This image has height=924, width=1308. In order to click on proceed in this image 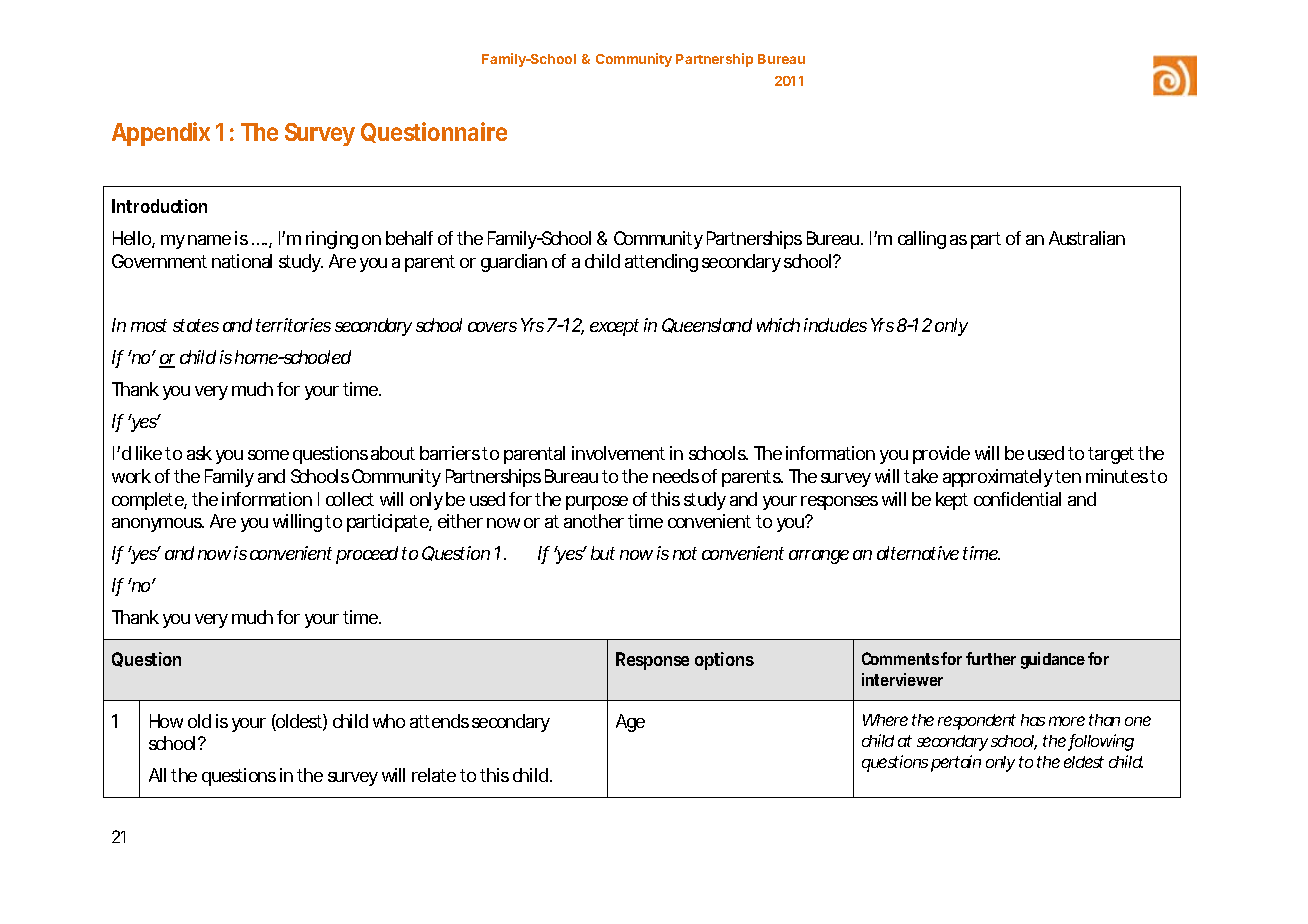, I will do `click(367, 555)`.
